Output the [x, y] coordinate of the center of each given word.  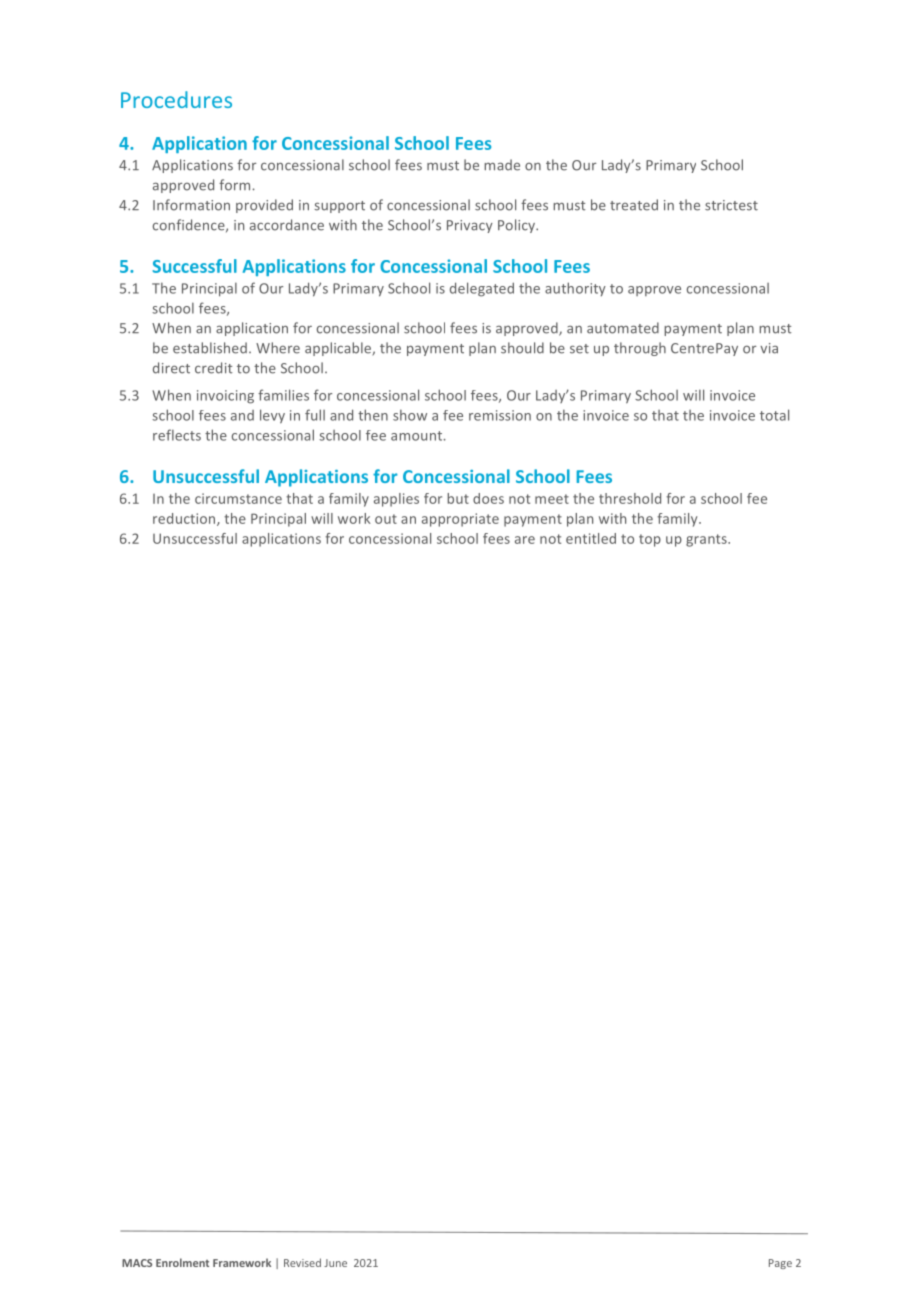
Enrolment [182, 1262]
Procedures [176, 99]
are [525, 540]
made [502, 165]
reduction [185, 519]
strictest [731, 205]
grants [707, 540]
